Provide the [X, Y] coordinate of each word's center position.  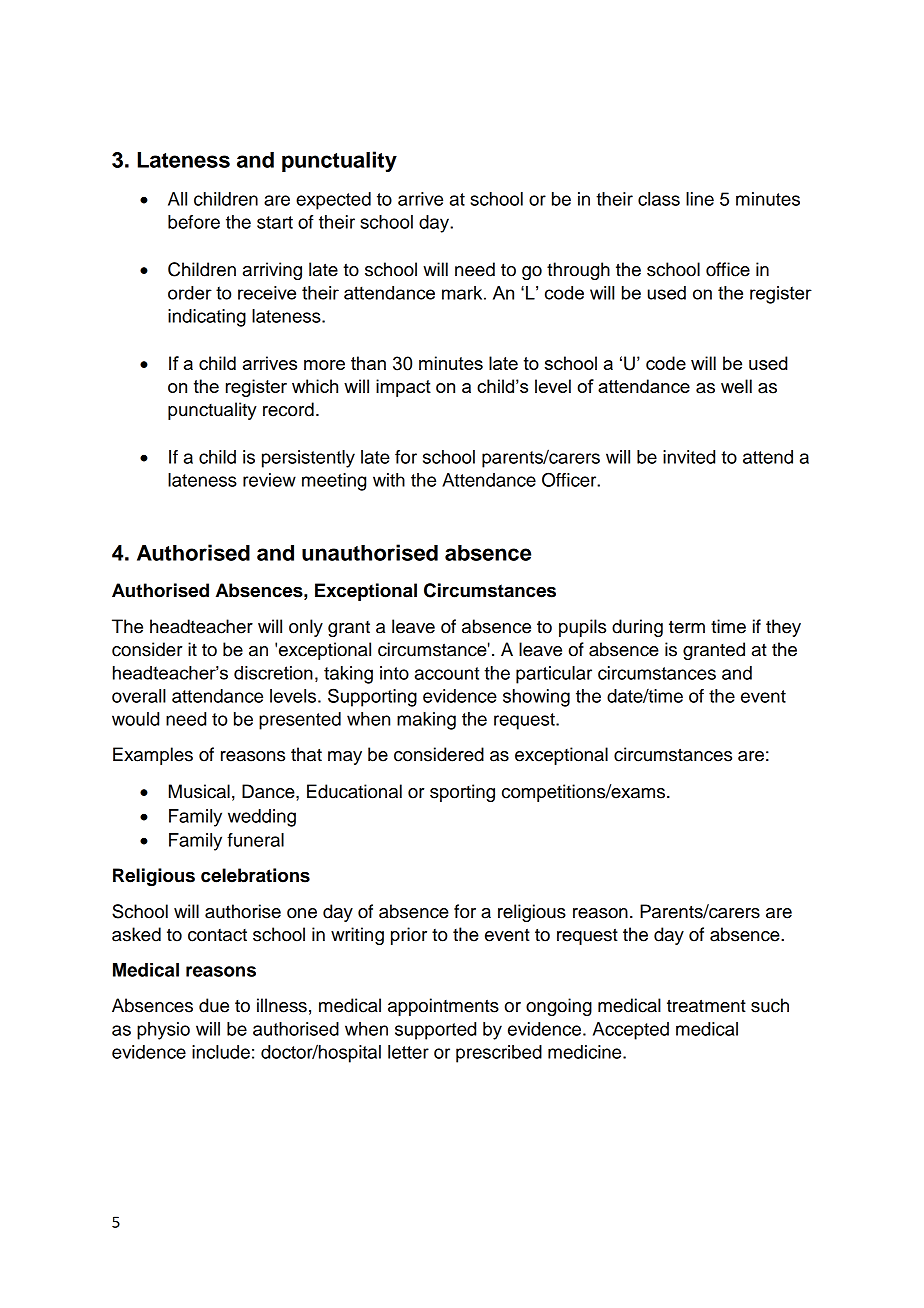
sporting [462, 793]
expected [333, 201]
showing [536, 698]
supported [435, 1031]
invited [689, 457]
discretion [273, 673]
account [447, 673]
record [288, 409]
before [194, 222]
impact [403, 388]
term [687, 627]
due [214, 1005]
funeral [255, 840]
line [700, 199]
